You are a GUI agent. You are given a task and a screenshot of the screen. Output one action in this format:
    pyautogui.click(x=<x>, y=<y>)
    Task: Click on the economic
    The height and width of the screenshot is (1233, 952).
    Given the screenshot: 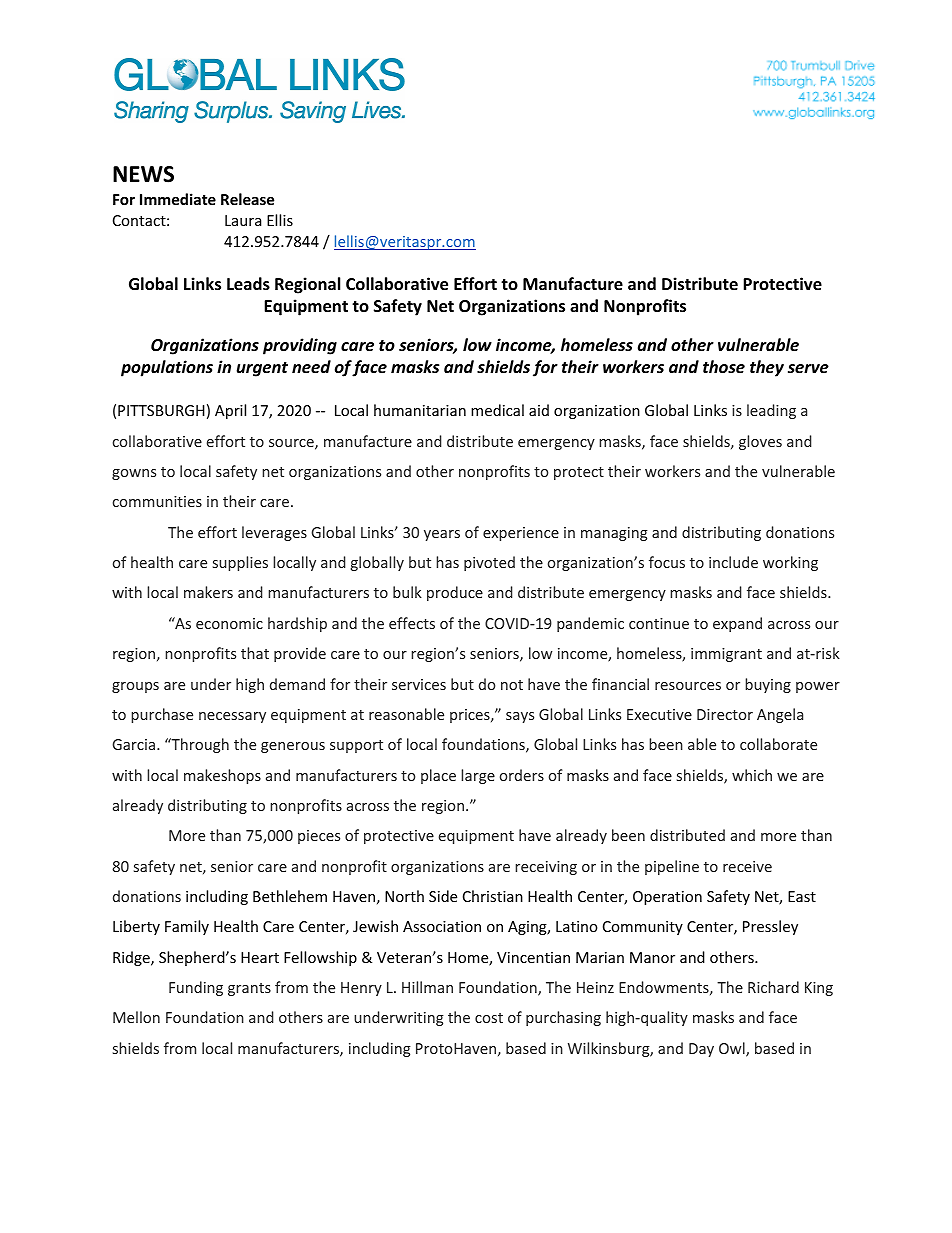 What is the action you would take?
    pyautogui.click(x=229, y=623)
